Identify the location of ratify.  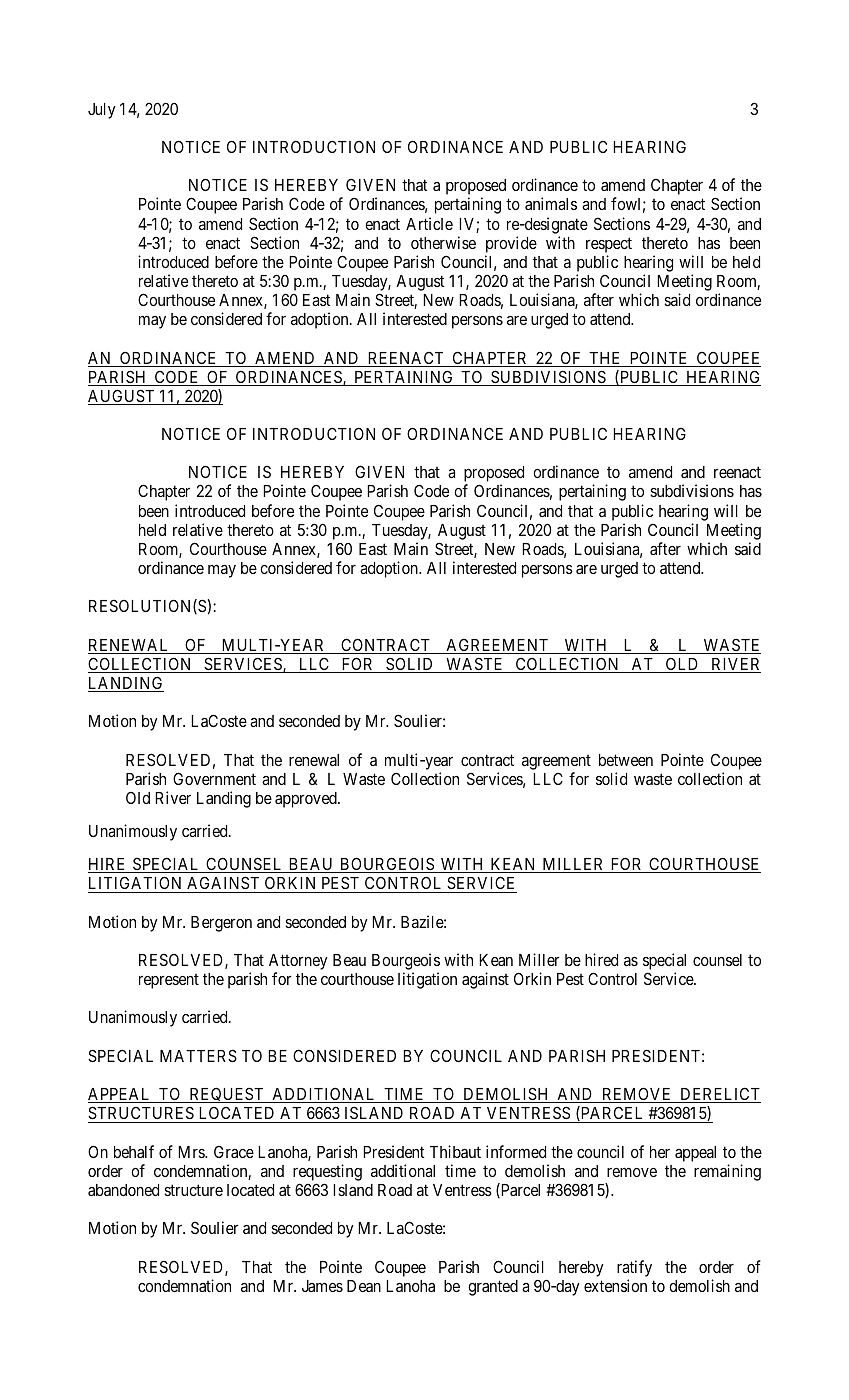
(634, 1268).
